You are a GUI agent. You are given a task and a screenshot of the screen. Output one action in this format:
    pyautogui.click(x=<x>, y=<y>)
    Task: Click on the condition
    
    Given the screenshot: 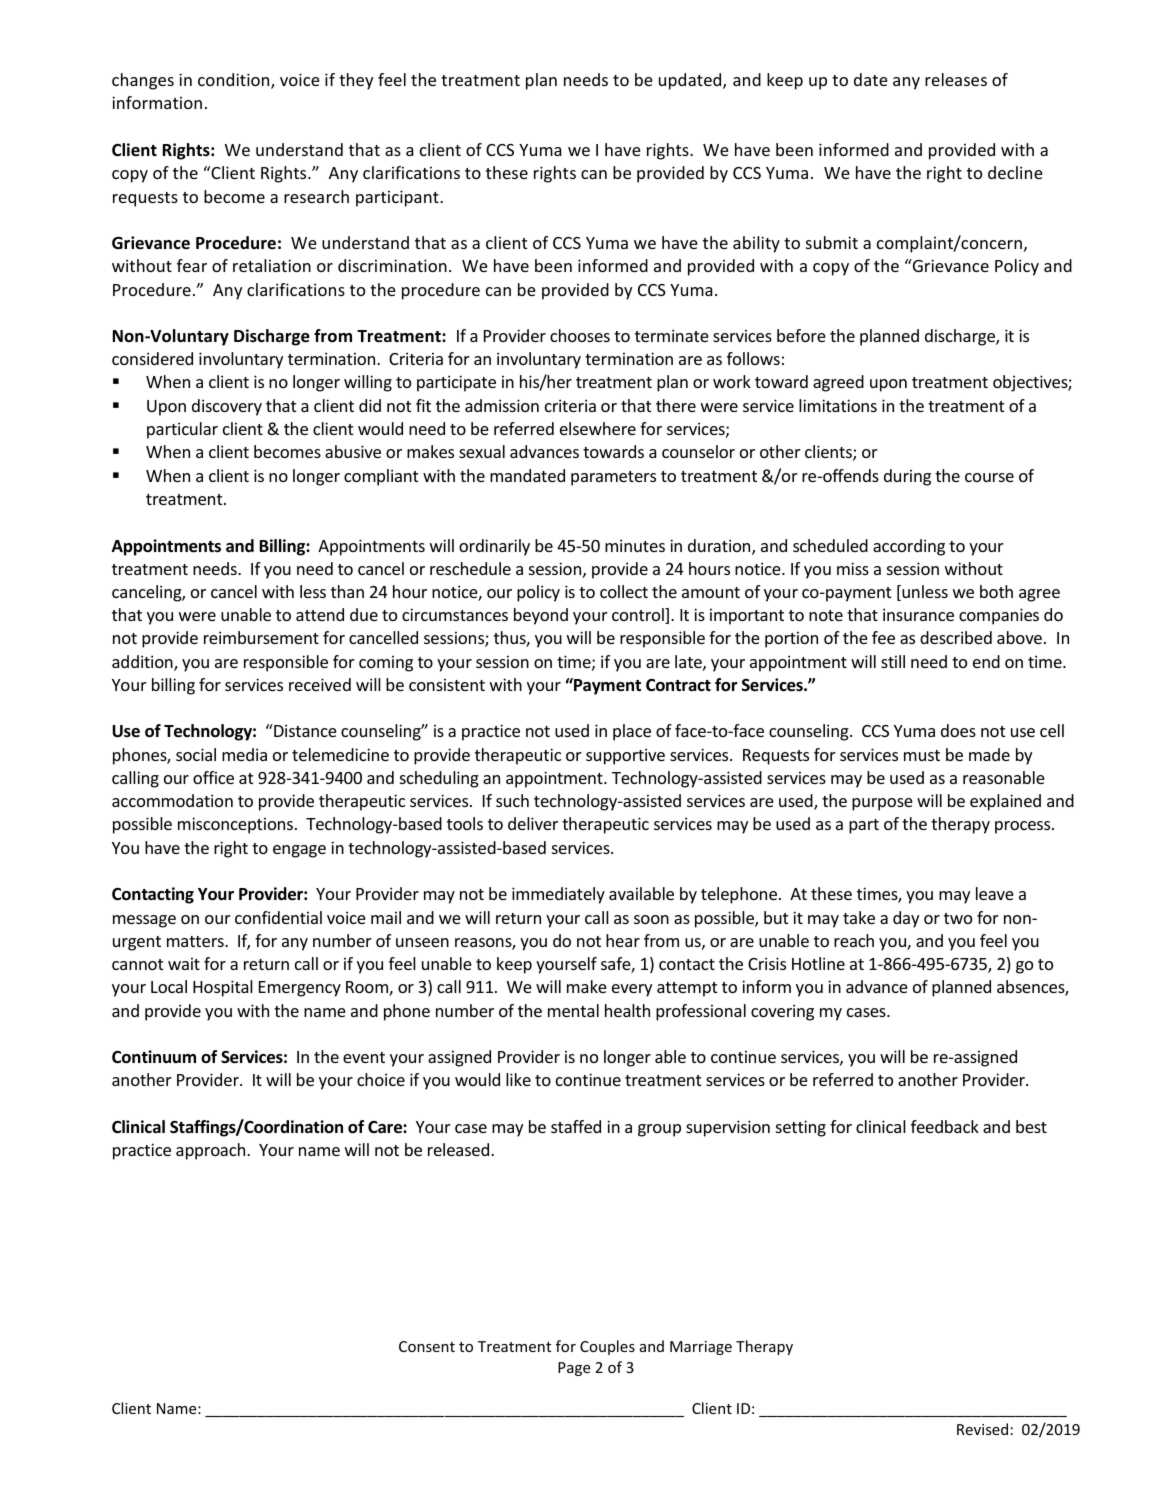 What is the action you would take?
    pyautogui.click(x=235, y=81)
